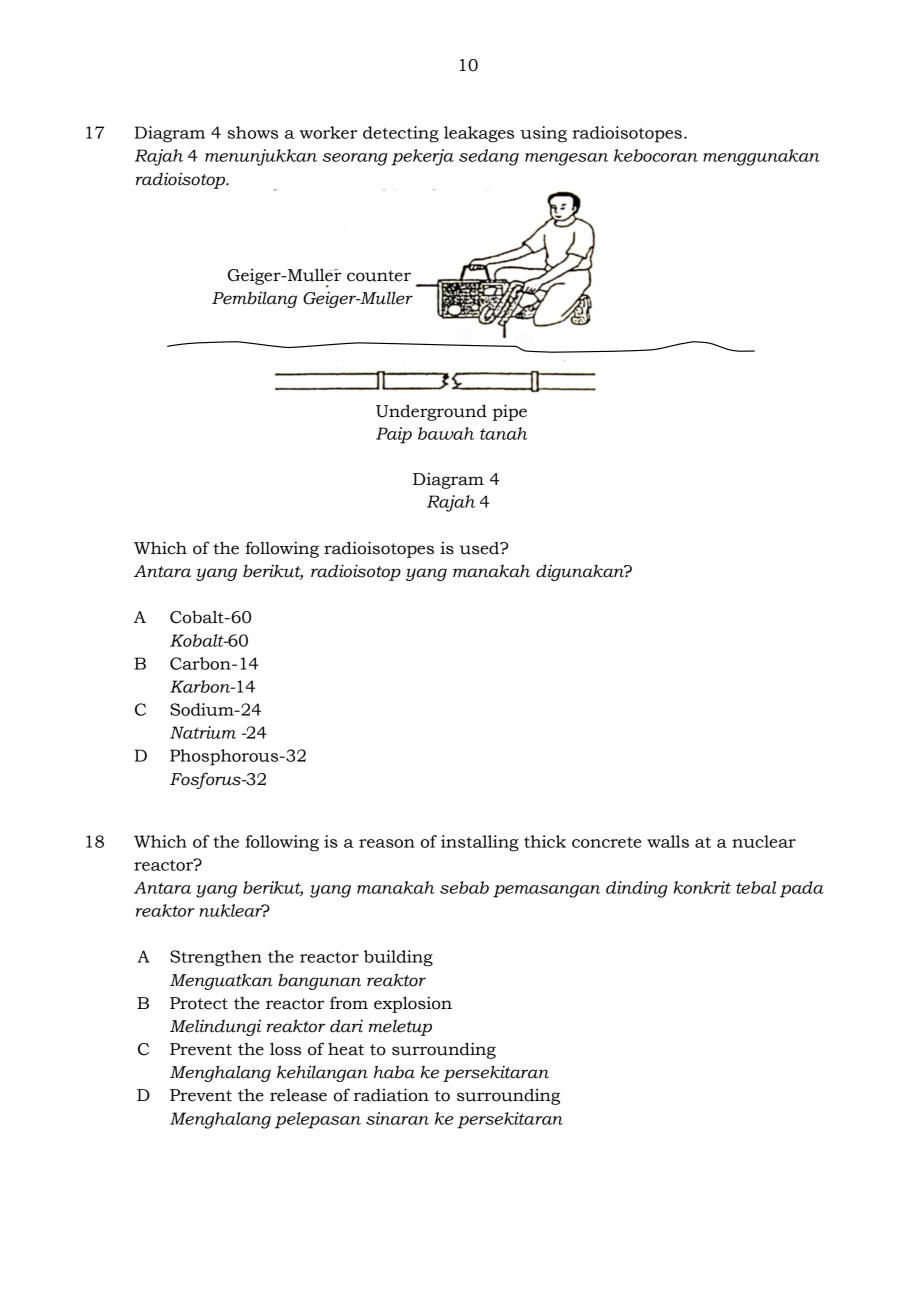 This screenshot has width=924, height=1308. Describe the element at coordinates (543, 134) in the screenshot. I see `using` at that location.
